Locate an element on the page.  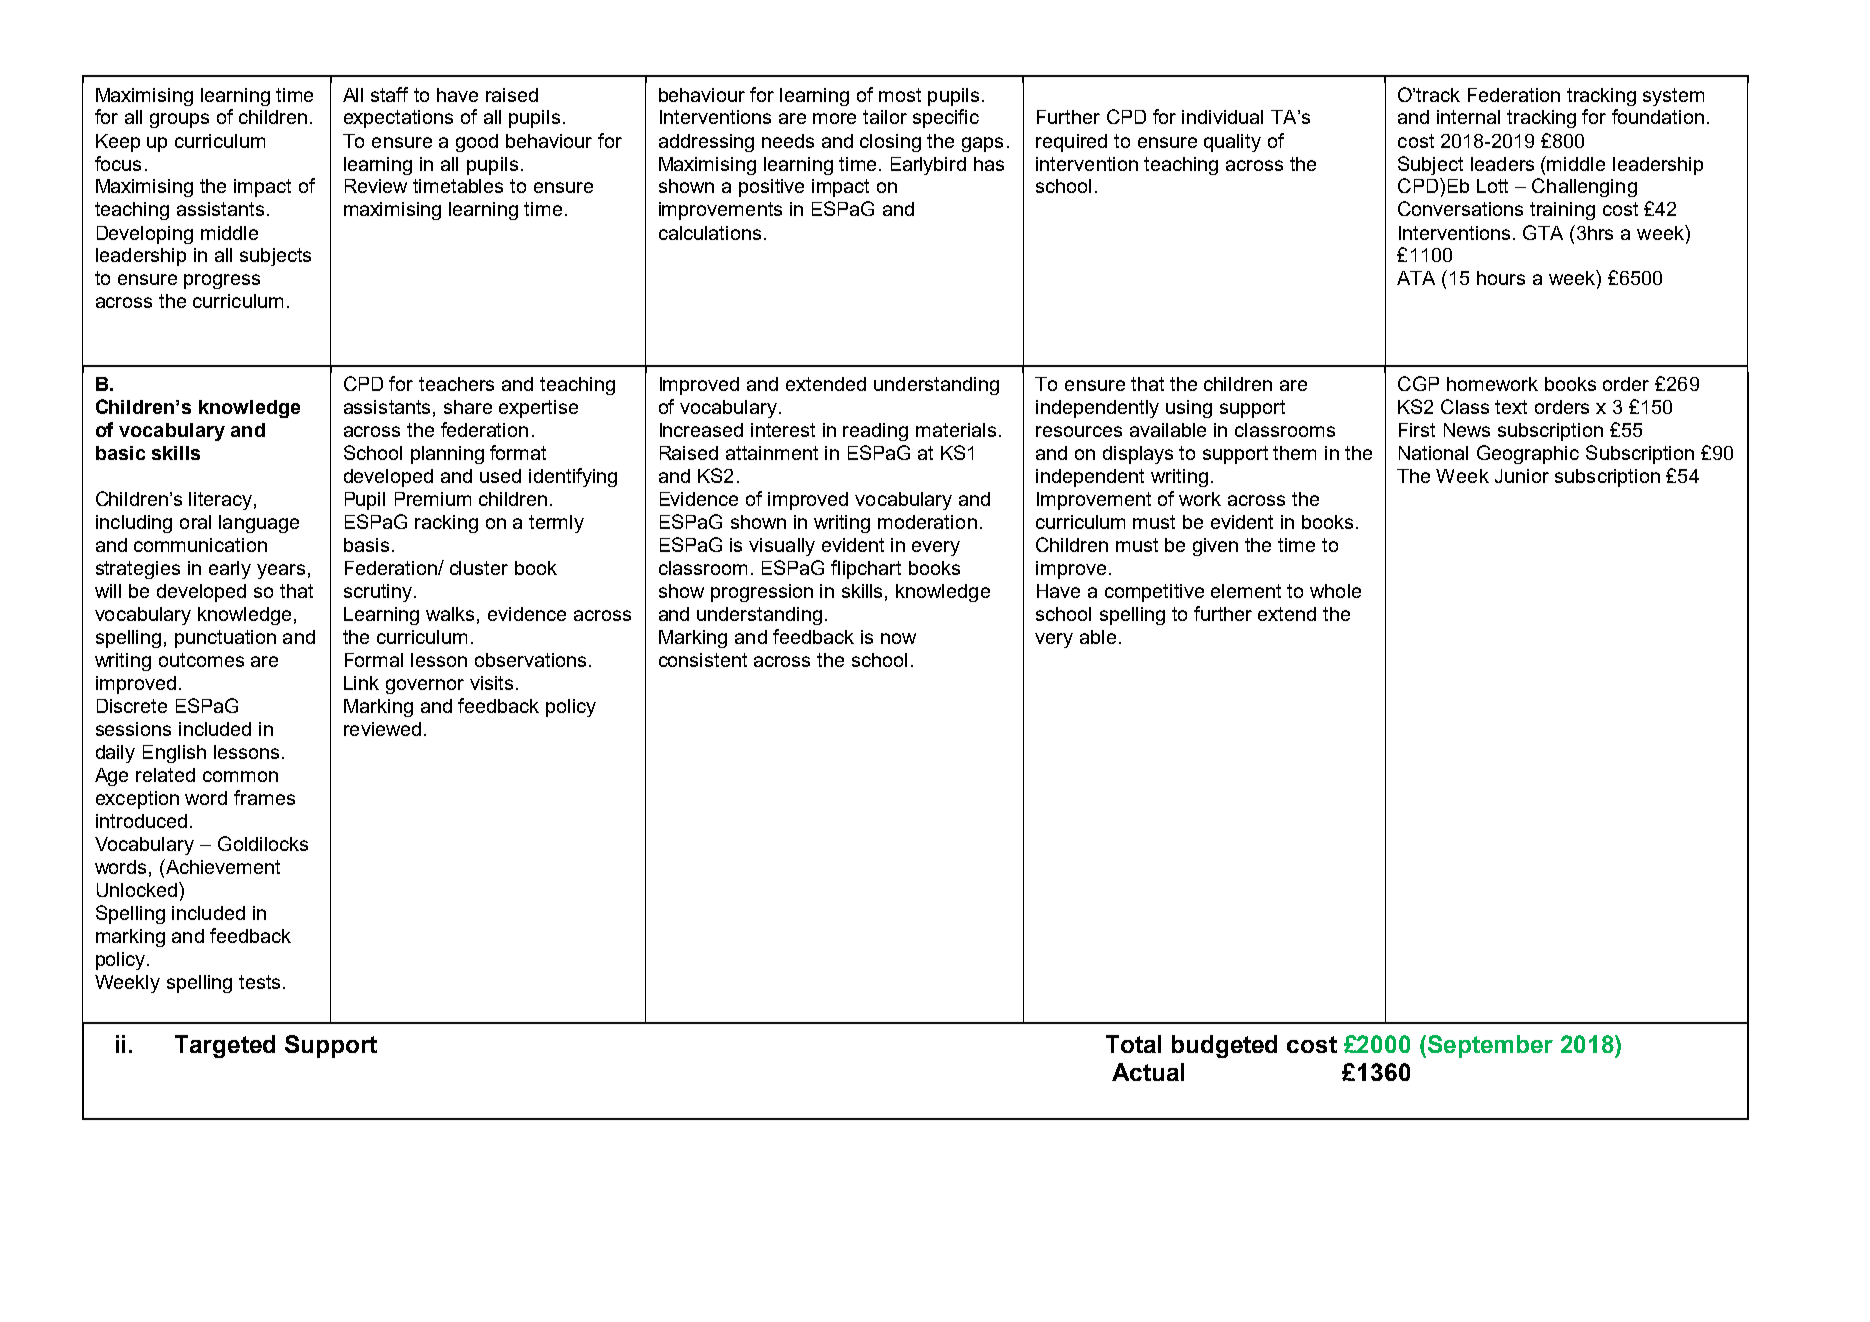
Total is located at coordinates (1133, 1044).
